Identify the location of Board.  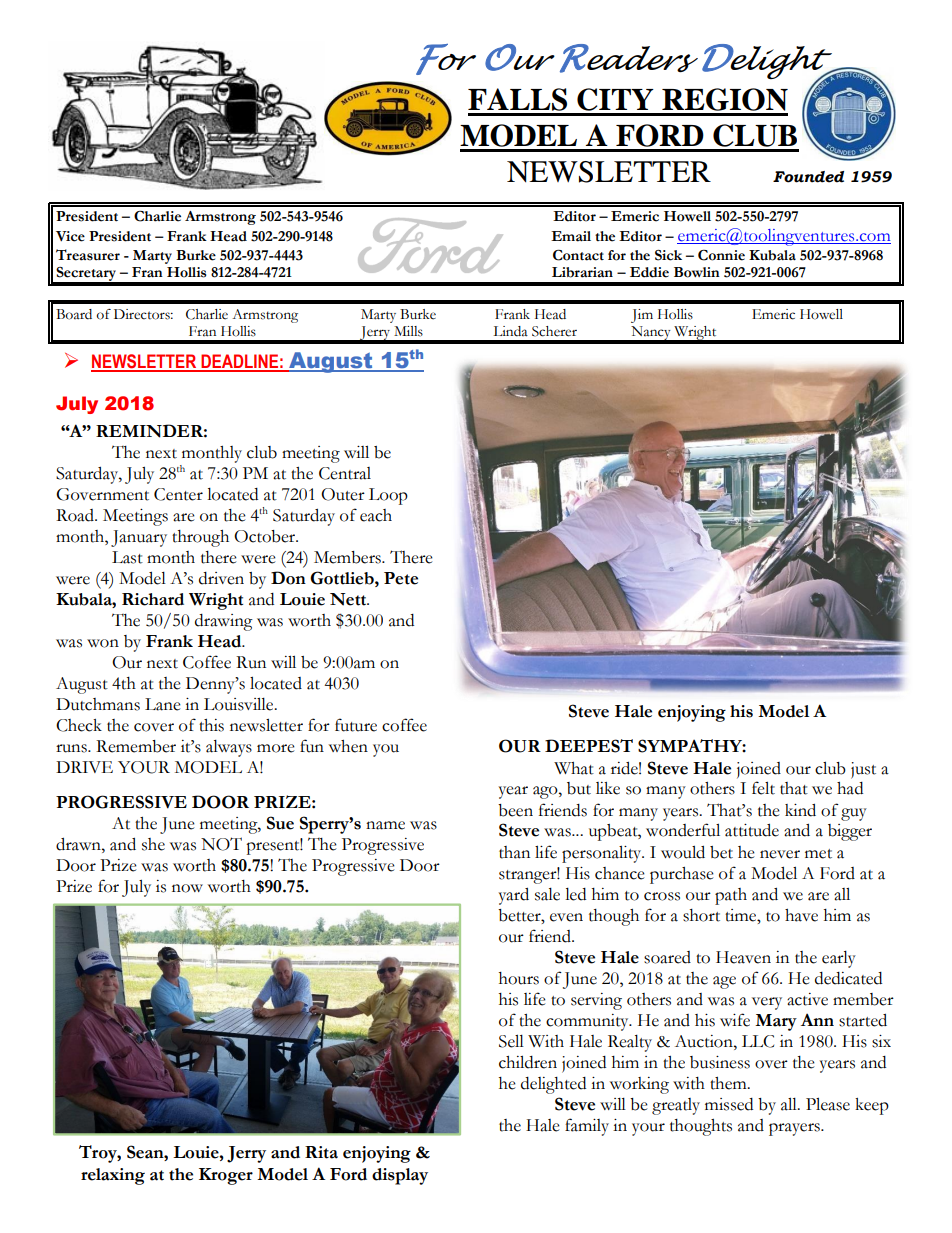
(74, 314).
